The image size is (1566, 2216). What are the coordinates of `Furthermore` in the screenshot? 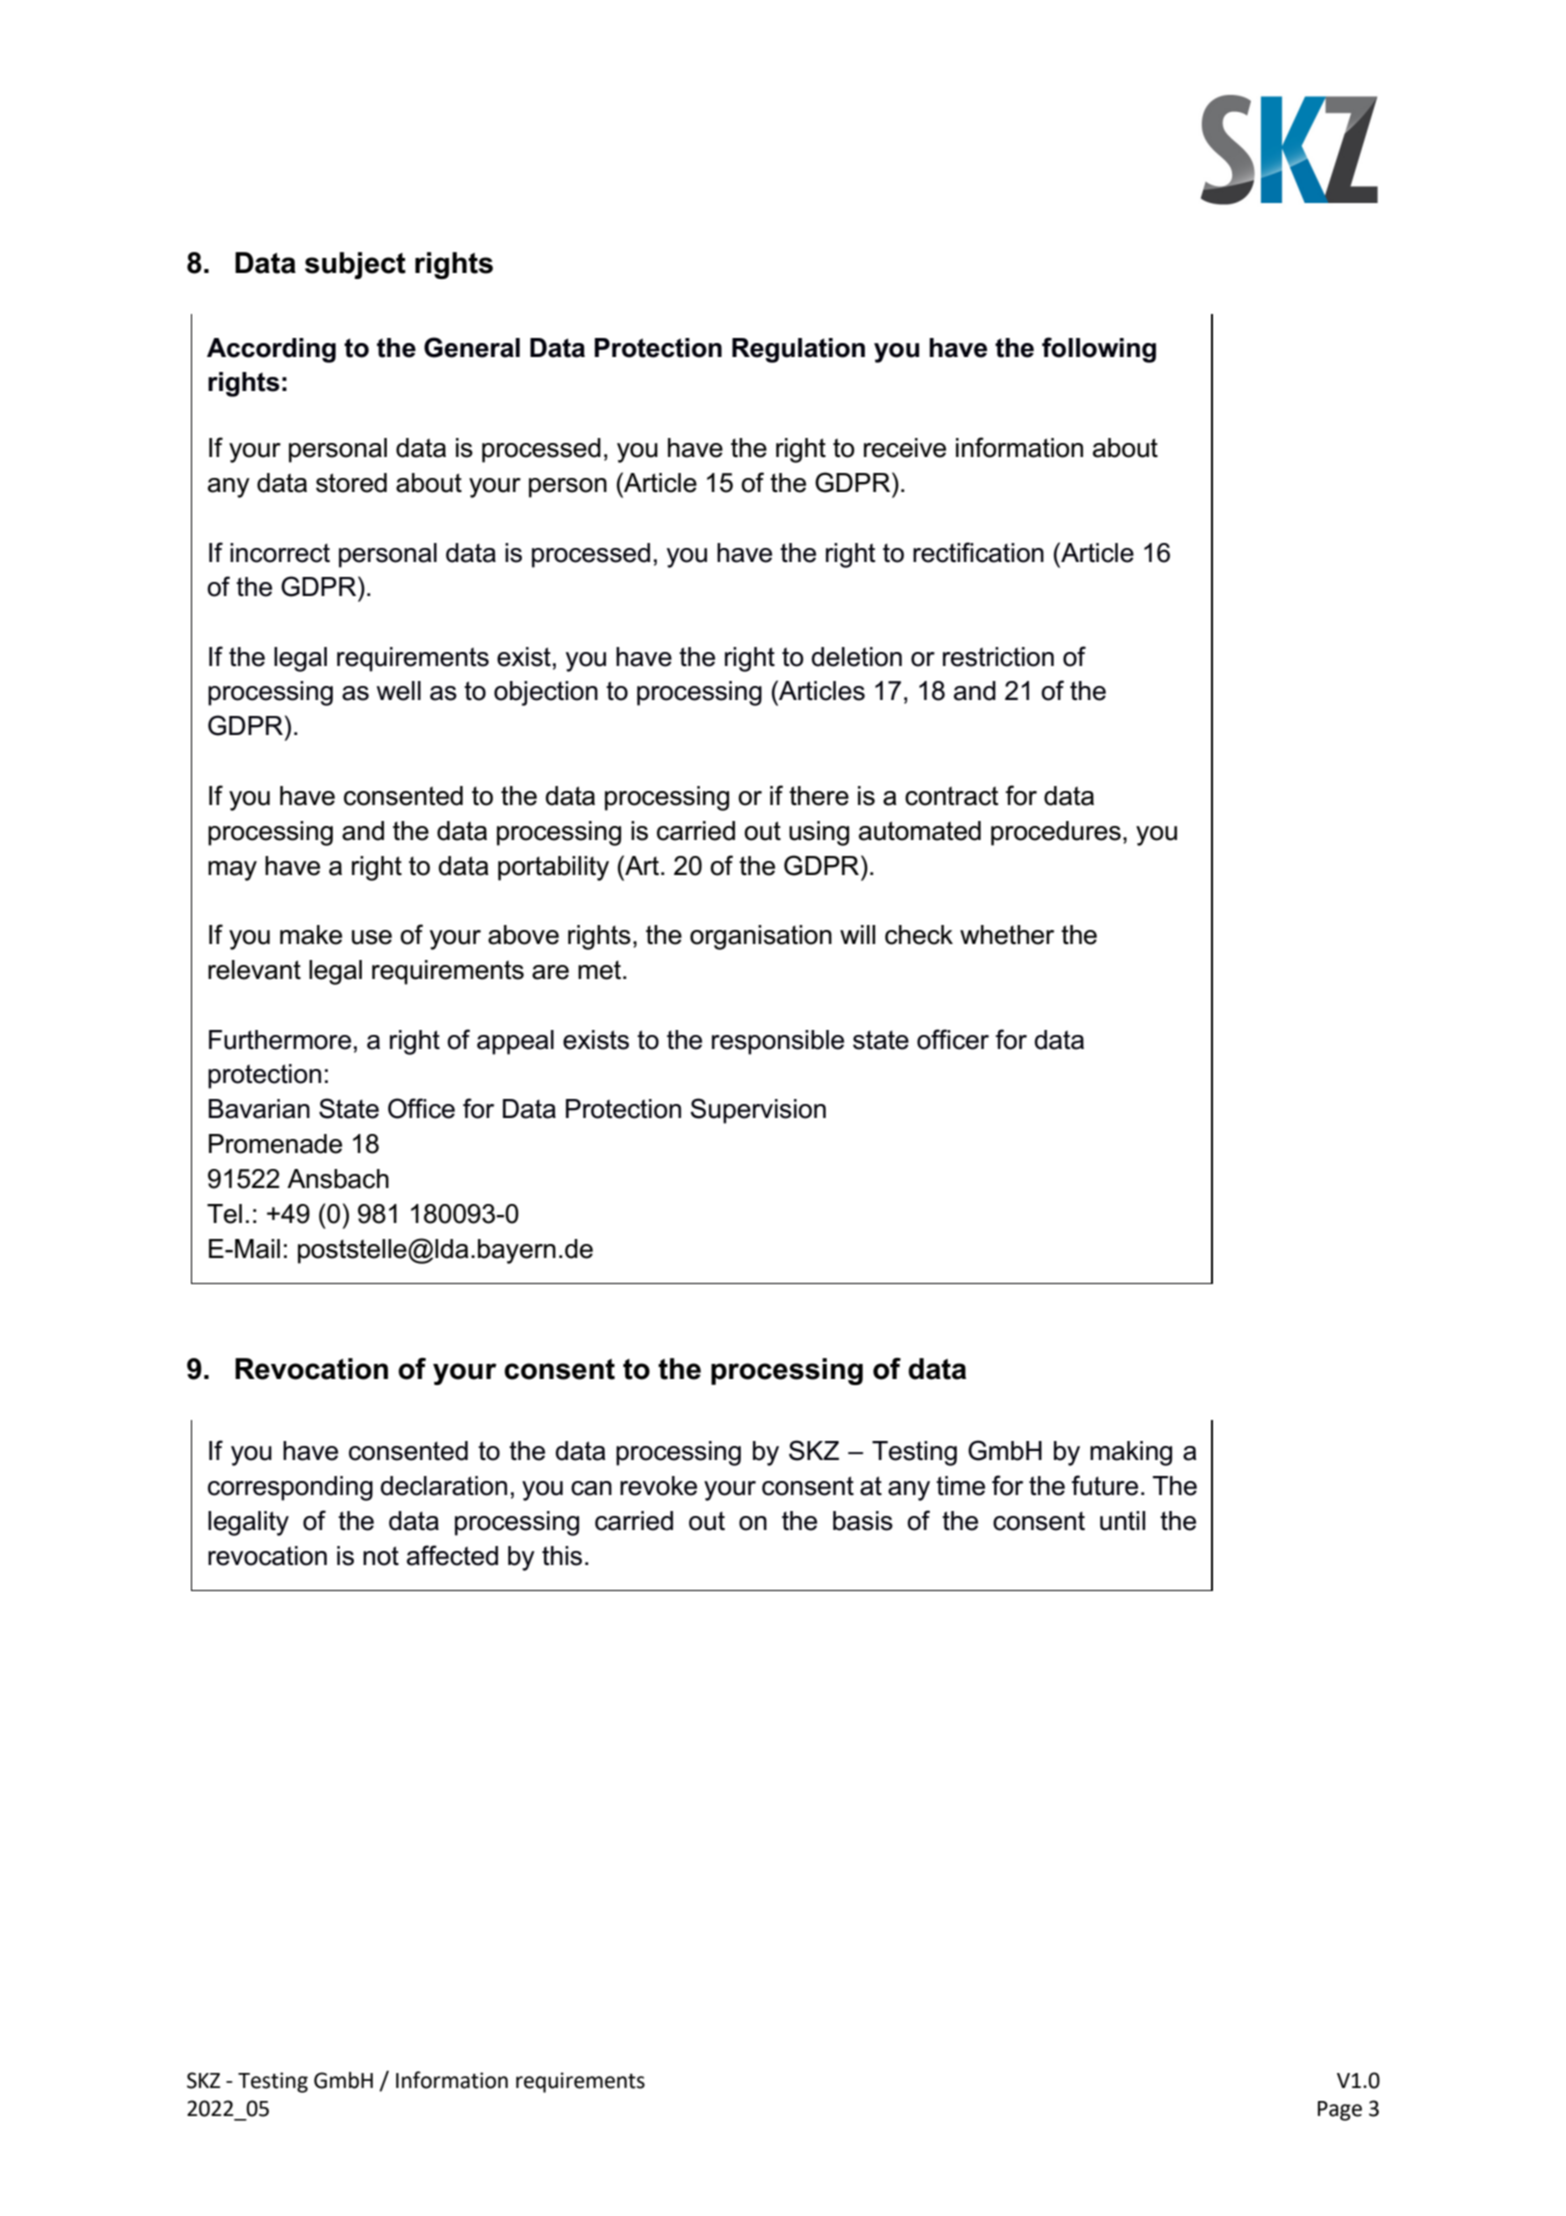 It's located at (280, 1040).
